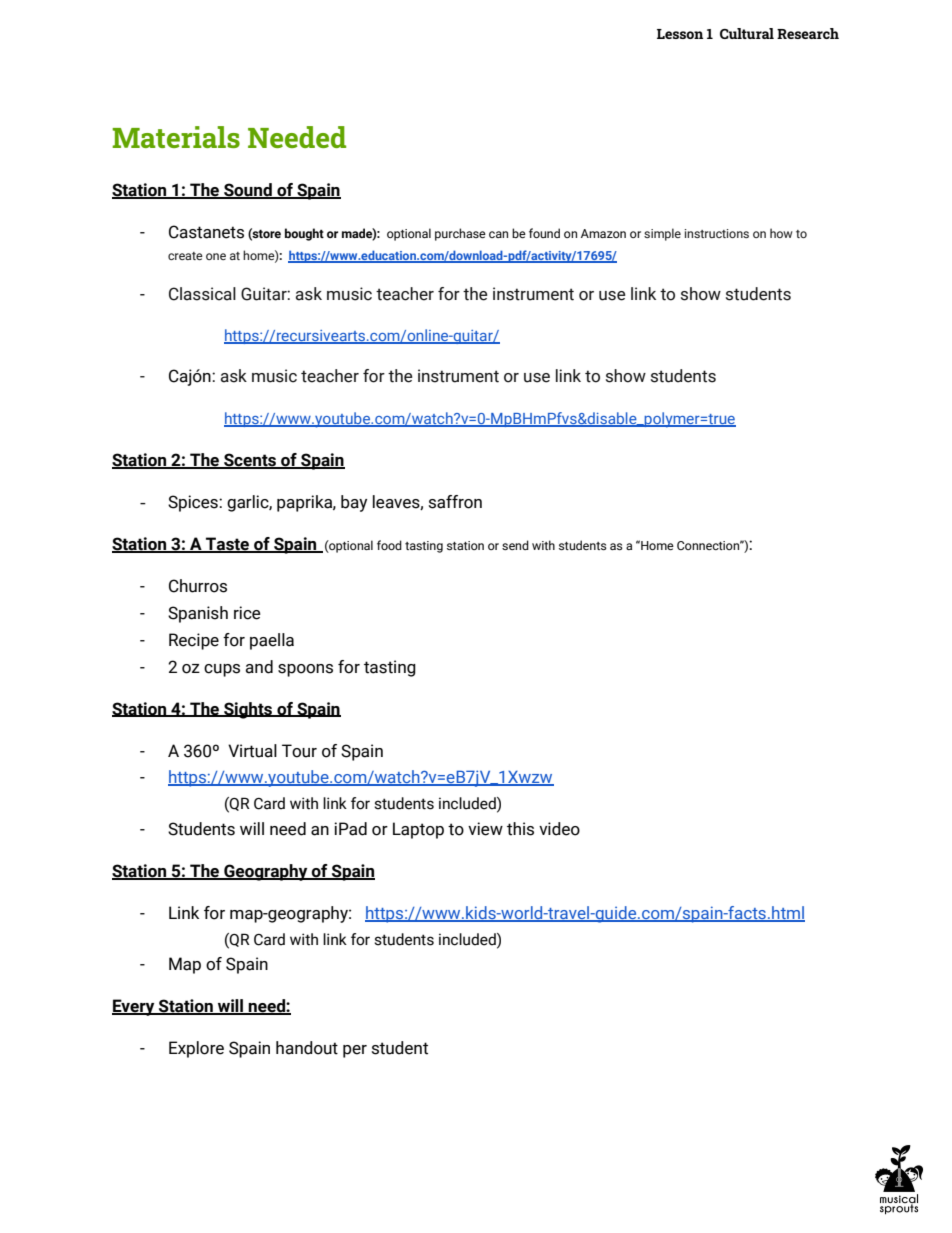  Describe the element at coordinates (460, 234) in the screenshot. I see `purchase` at that location.
